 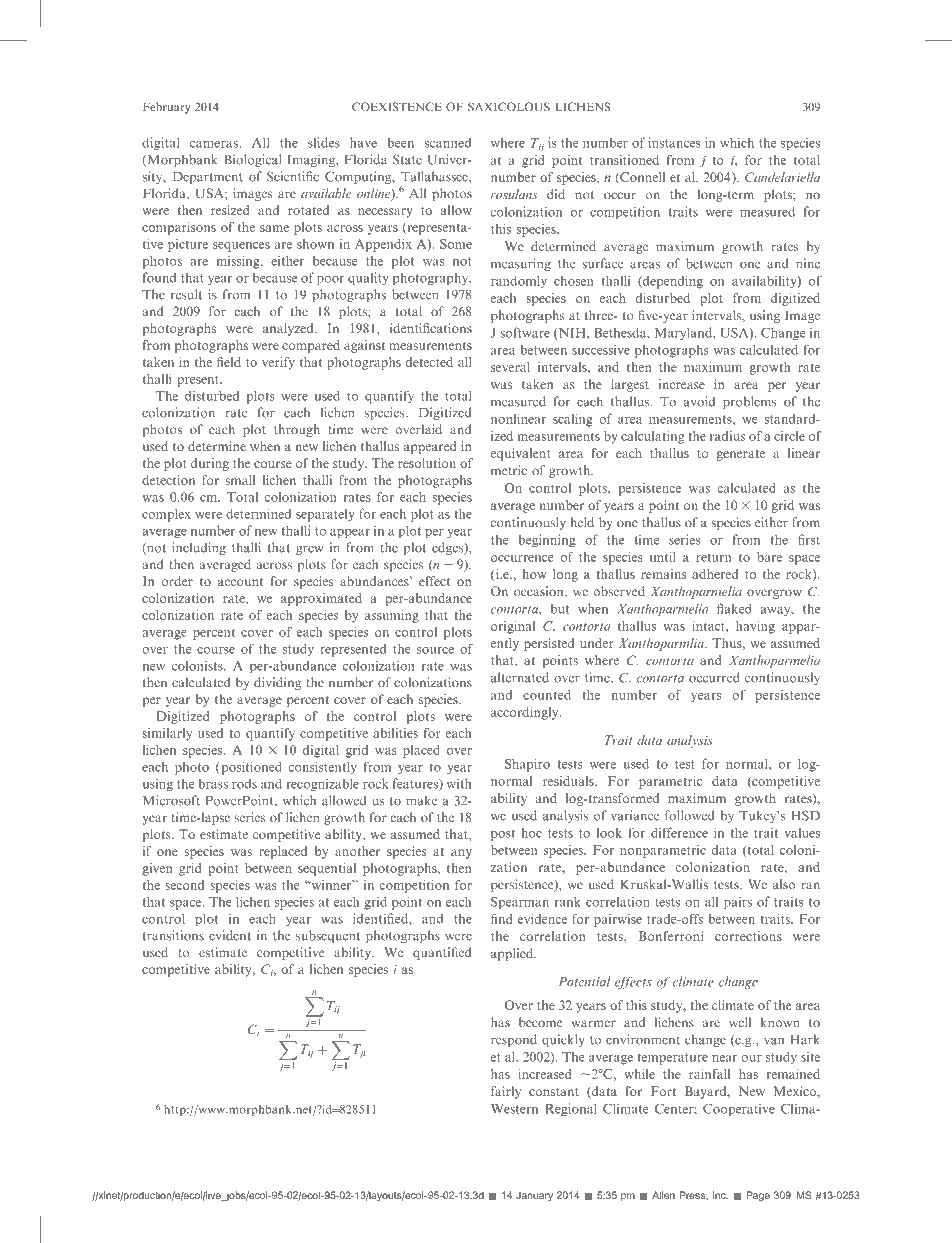 What do you see at coordinates (184, 885) in the image?
I see `second` at bounding box center [184, 885].
